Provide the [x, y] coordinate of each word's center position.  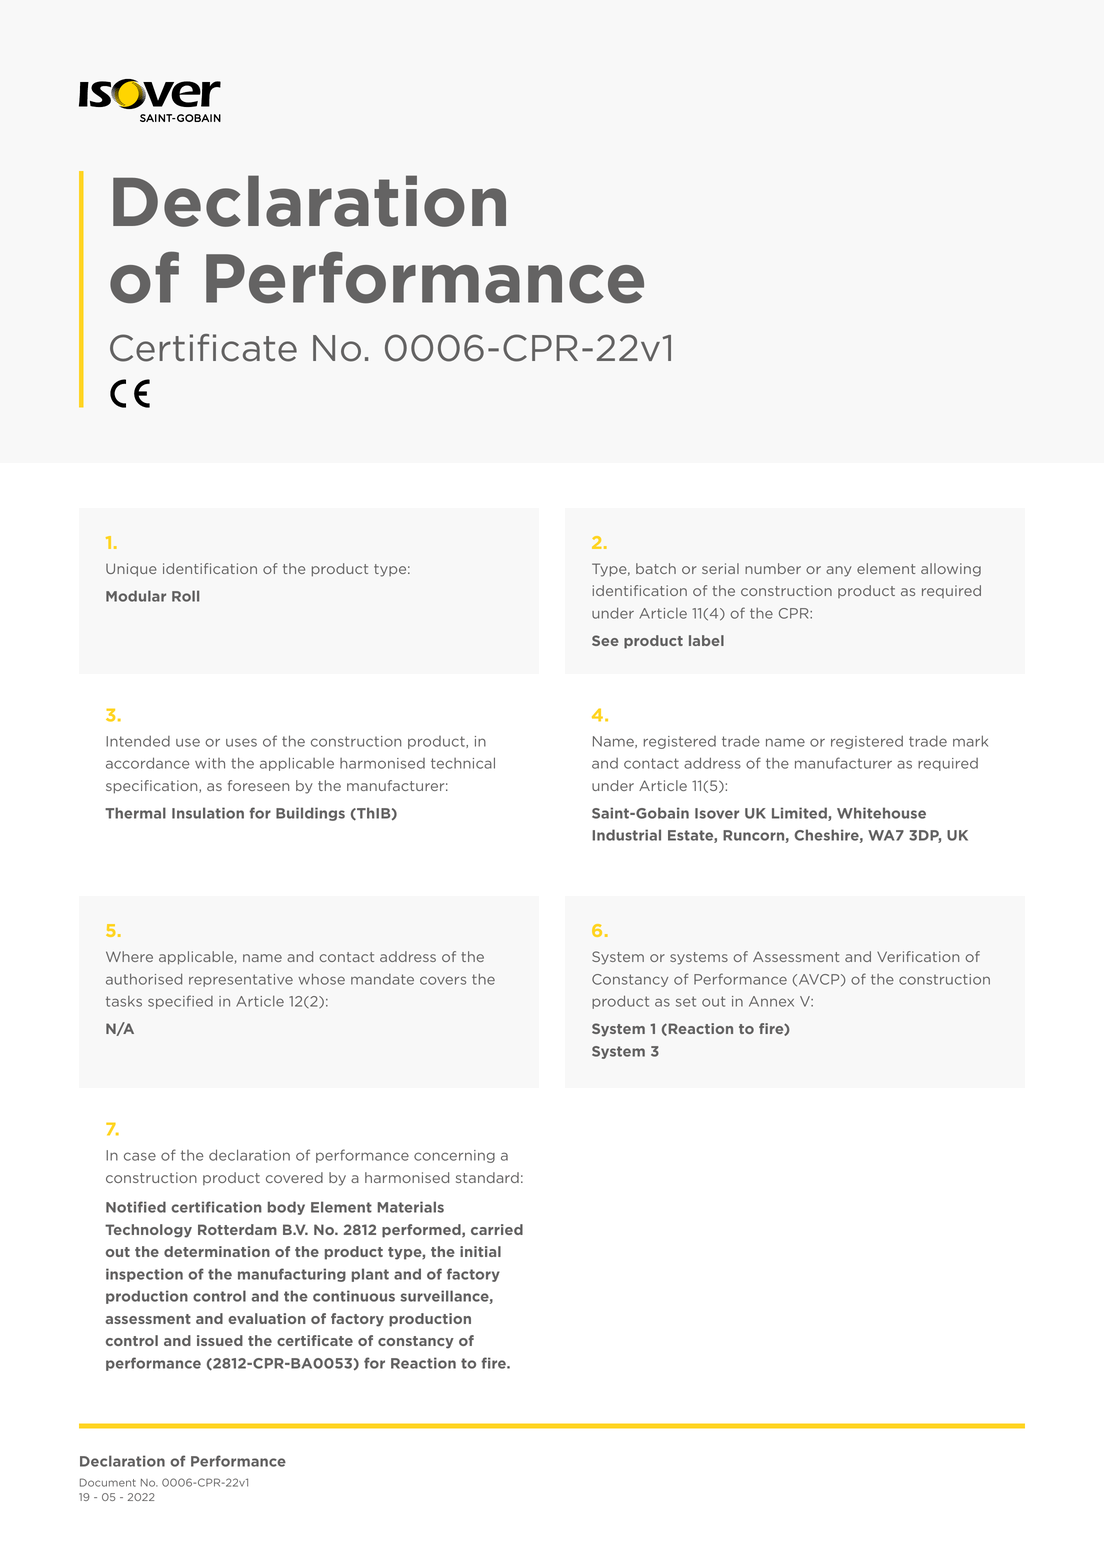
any [839, 571]
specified [180, 1002]
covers [443, 980]
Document [108, 1482]
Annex [771, 1001]
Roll [185, 596]
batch [656, 568]
